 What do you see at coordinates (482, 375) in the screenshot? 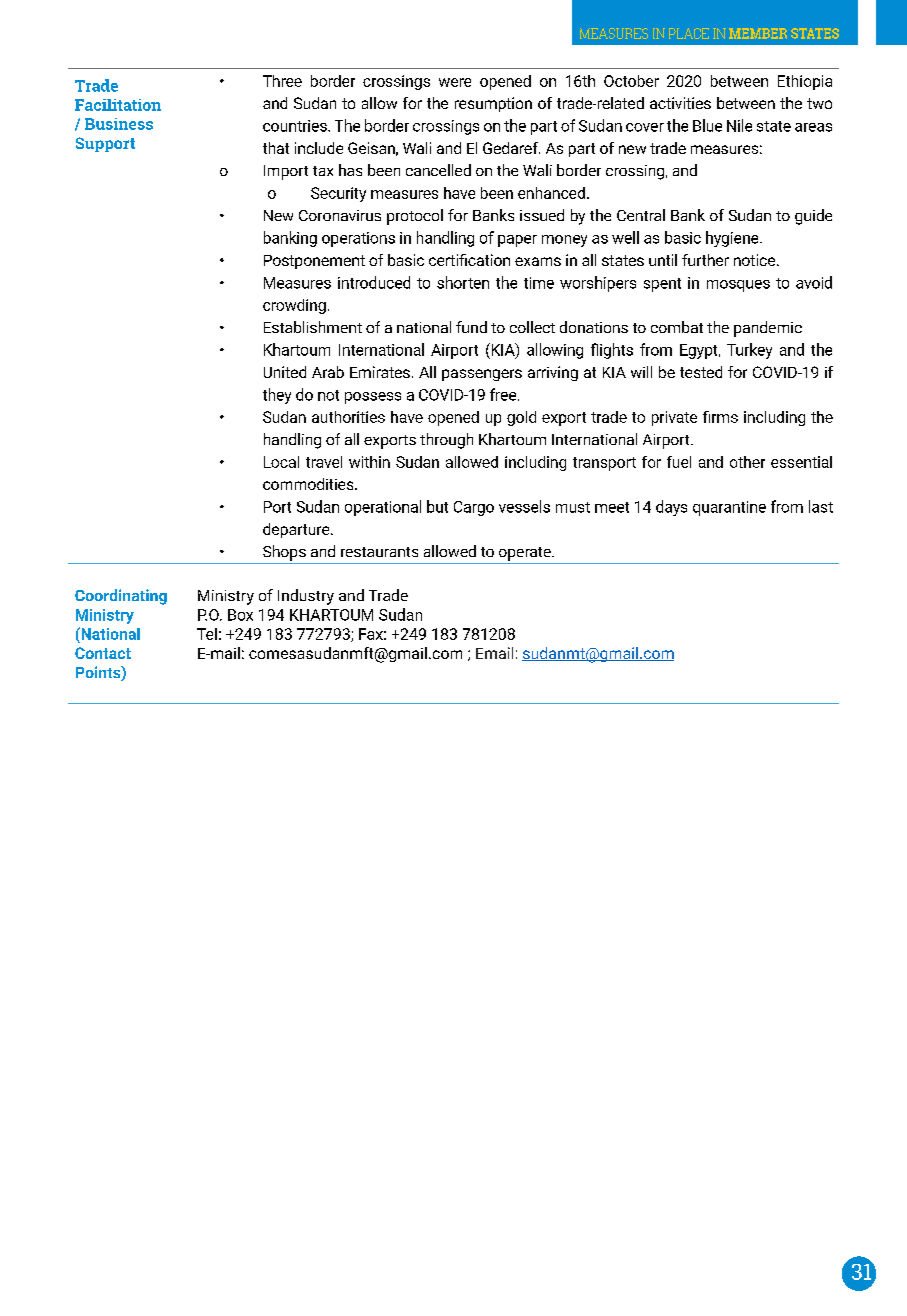
I see `passengers` at bounding box center [482, 375].
